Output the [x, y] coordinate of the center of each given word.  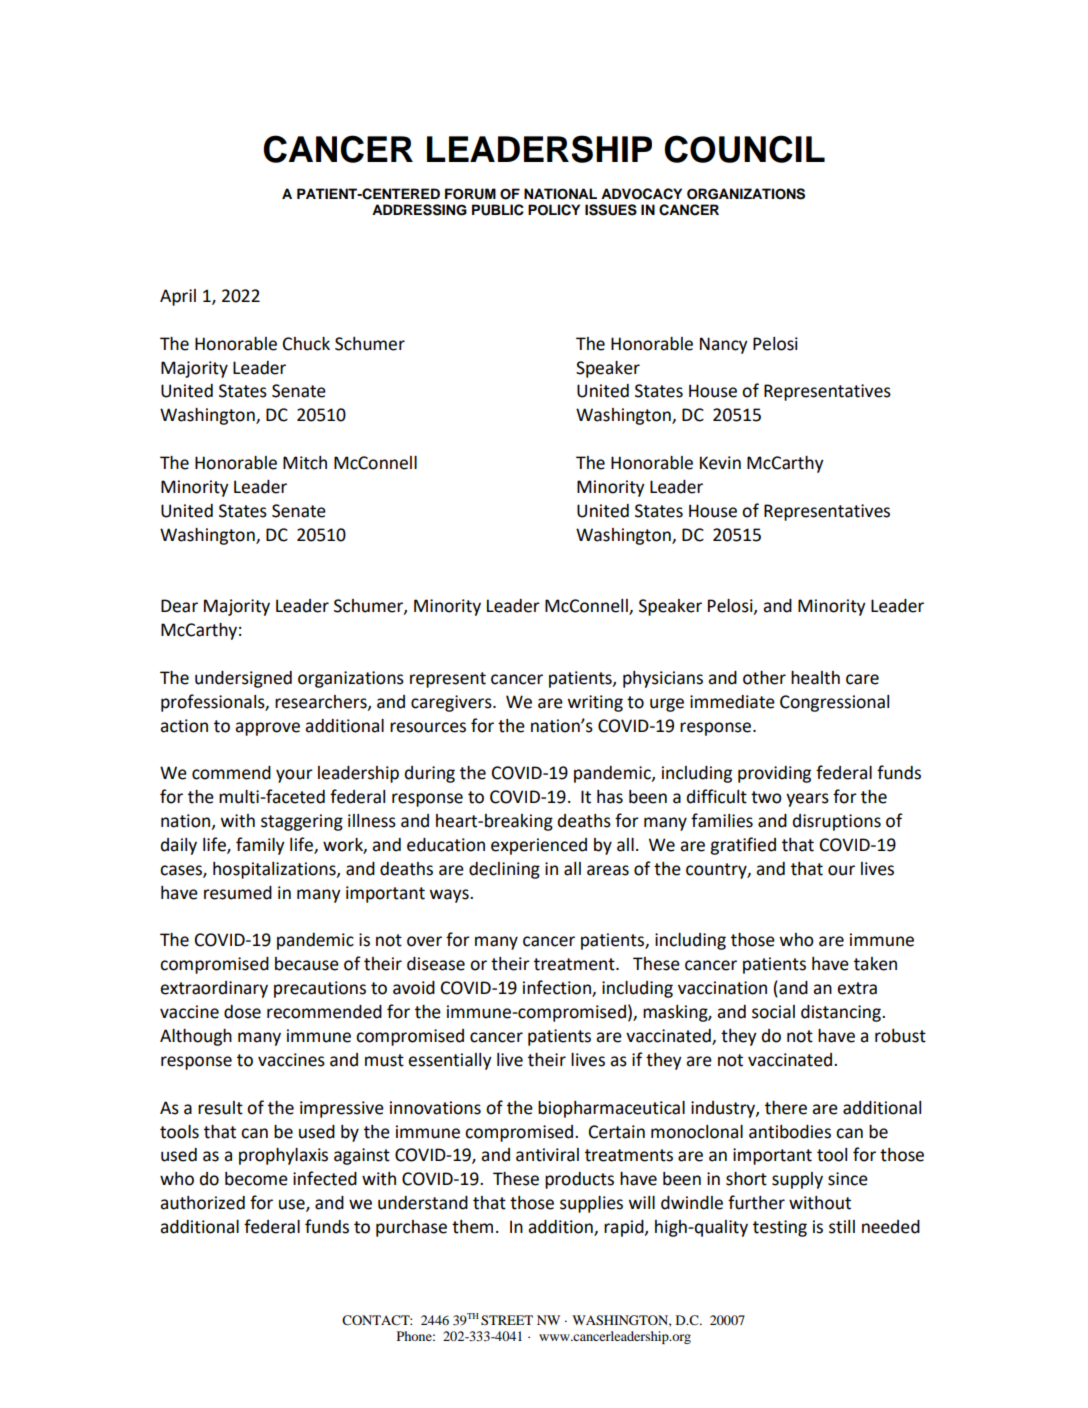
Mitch [305, 463]
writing [595, 703]
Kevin [720, 463]
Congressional [834, 703]
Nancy [724, 345]
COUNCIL [744, 149]
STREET [507, 1320]
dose [242, 1012]
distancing [842, 1013]
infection [558, 988]
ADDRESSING [419, 210]
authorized [202, 1203]
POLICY [554, 210]
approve [267, 729]
